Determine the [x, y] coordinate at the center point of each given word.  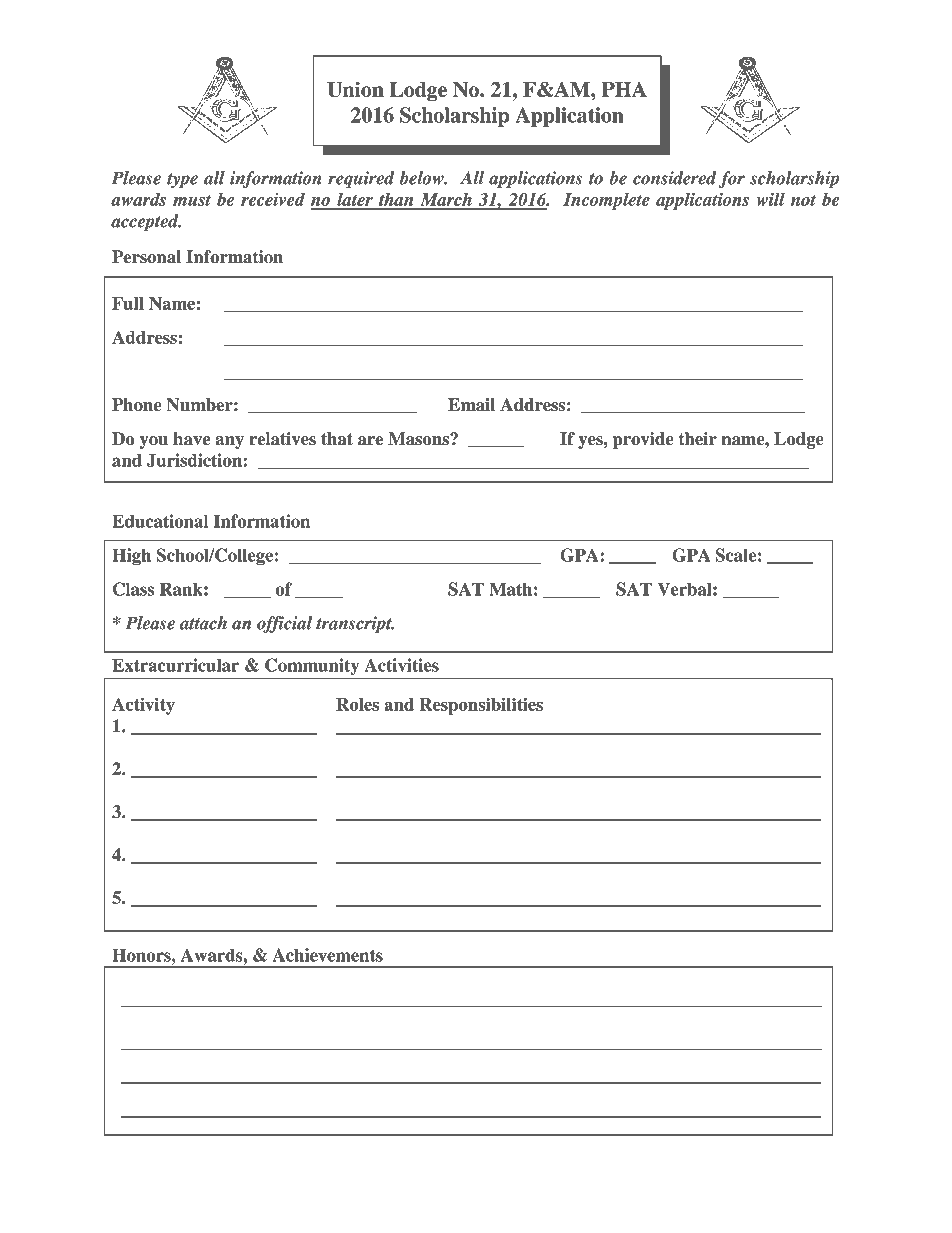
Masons [419, 439]
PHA [624, 89]
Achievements [328, 955]
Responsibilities [481, 706]
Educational [160, 521]
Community [312, 666]
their [698, 439]
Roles [357, 704]
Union [355, 89]
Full [128, 303]
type [182, 180]
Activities [401, 665]
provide [643, 440]
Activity [143, 706]
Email [471, 405]
